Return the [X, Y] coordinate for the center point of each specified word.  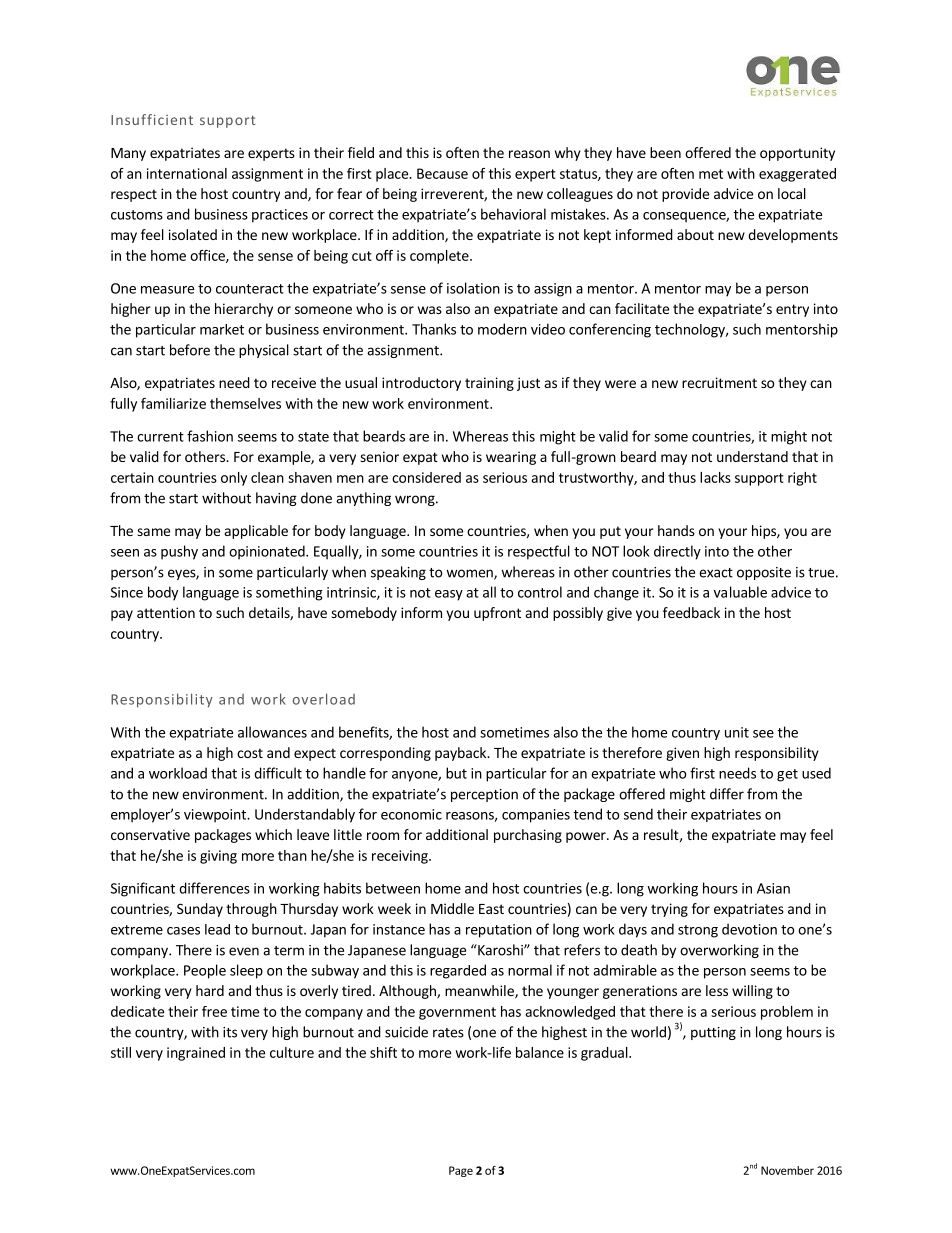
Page [461, 1171]
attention [166, 612]
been [665, 152]
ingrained [196, 1054]
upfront [497, 614]
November [787, 1170]
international [187, 173]
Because [442, 173]
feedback [691, 612]
